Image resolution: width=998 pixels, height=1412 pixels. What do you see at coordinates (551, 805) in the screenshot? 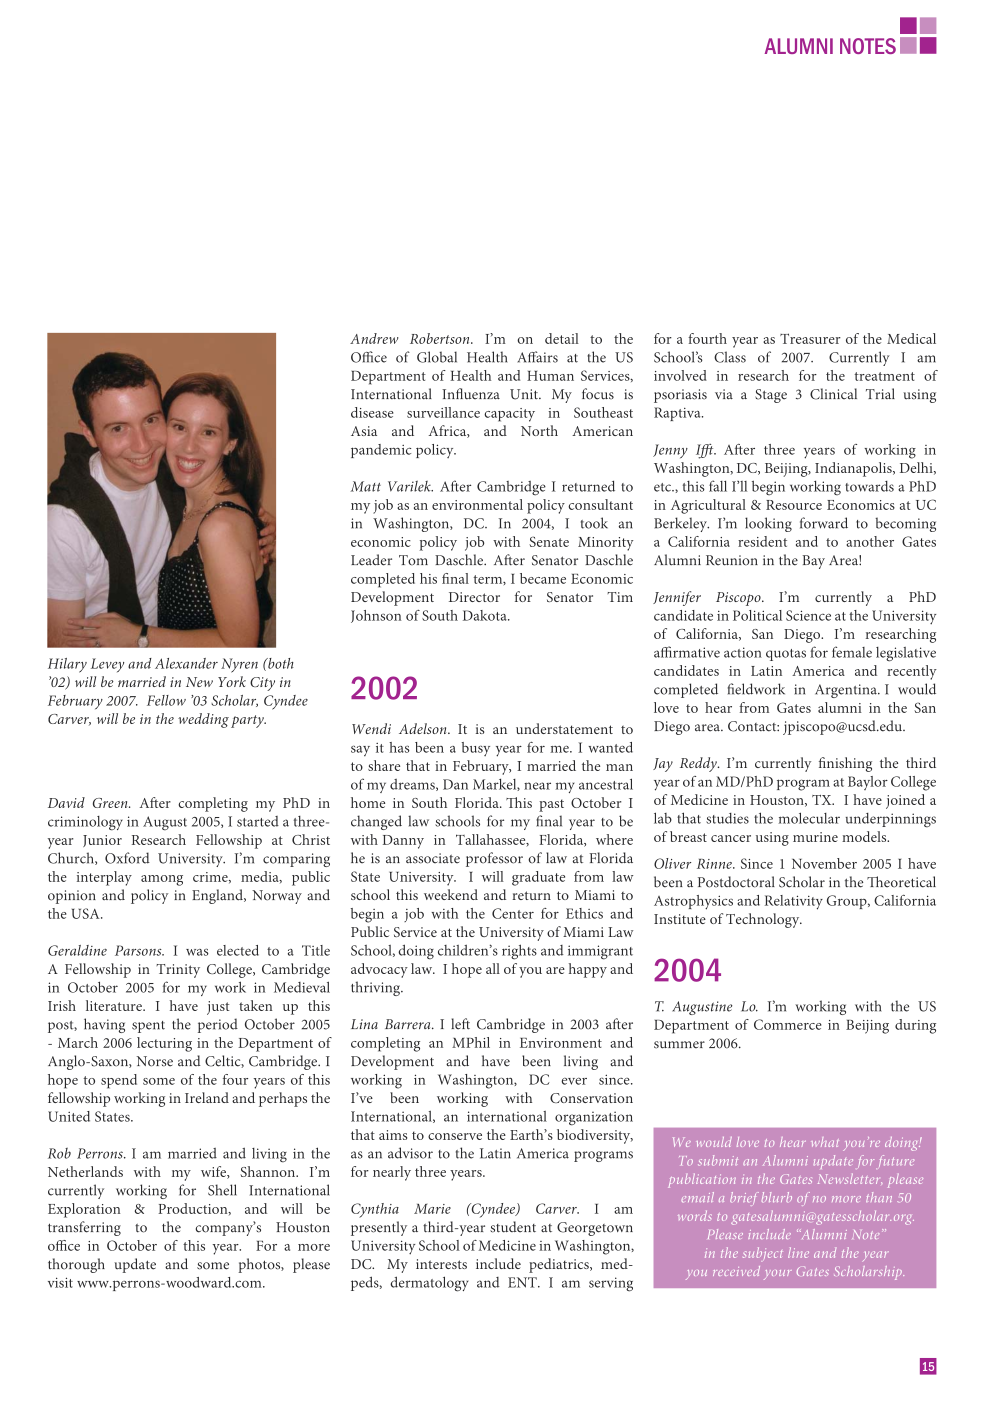
I see `past` at bounding box center [551, 805].
